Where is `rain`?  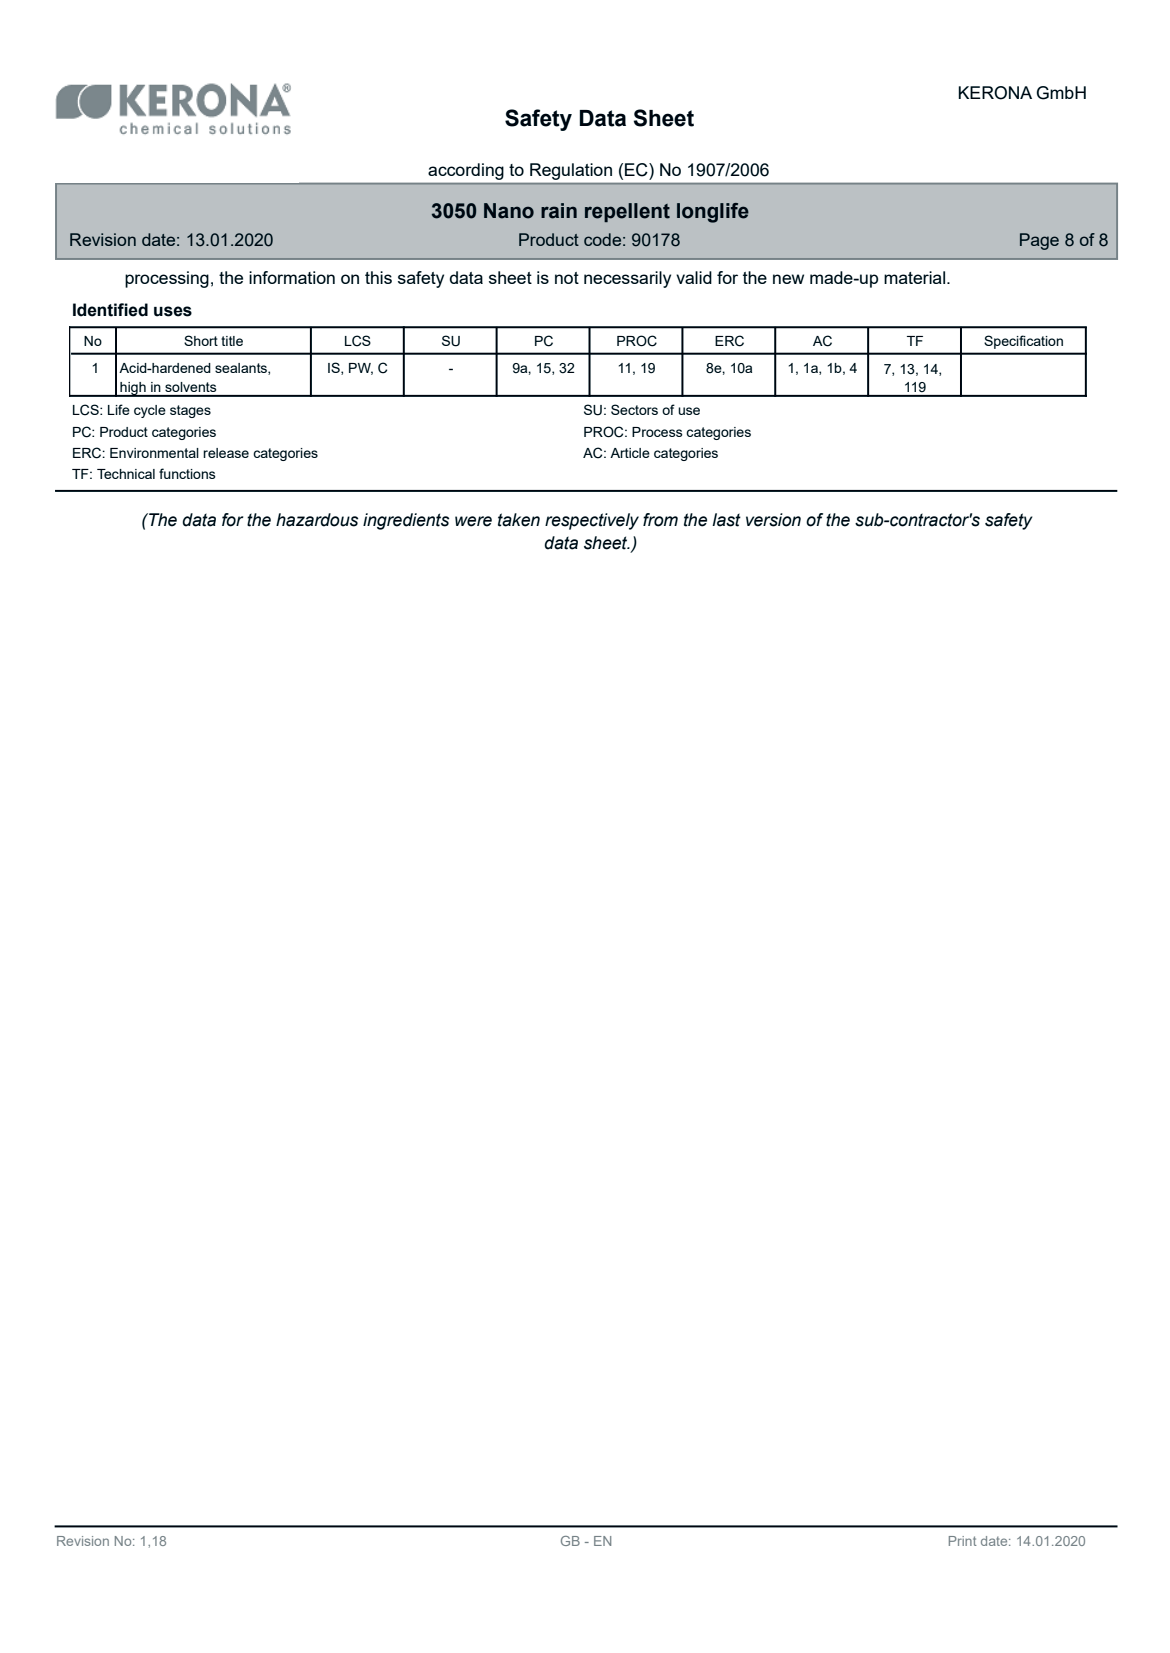 rain is located at coordinates (559, 211).
